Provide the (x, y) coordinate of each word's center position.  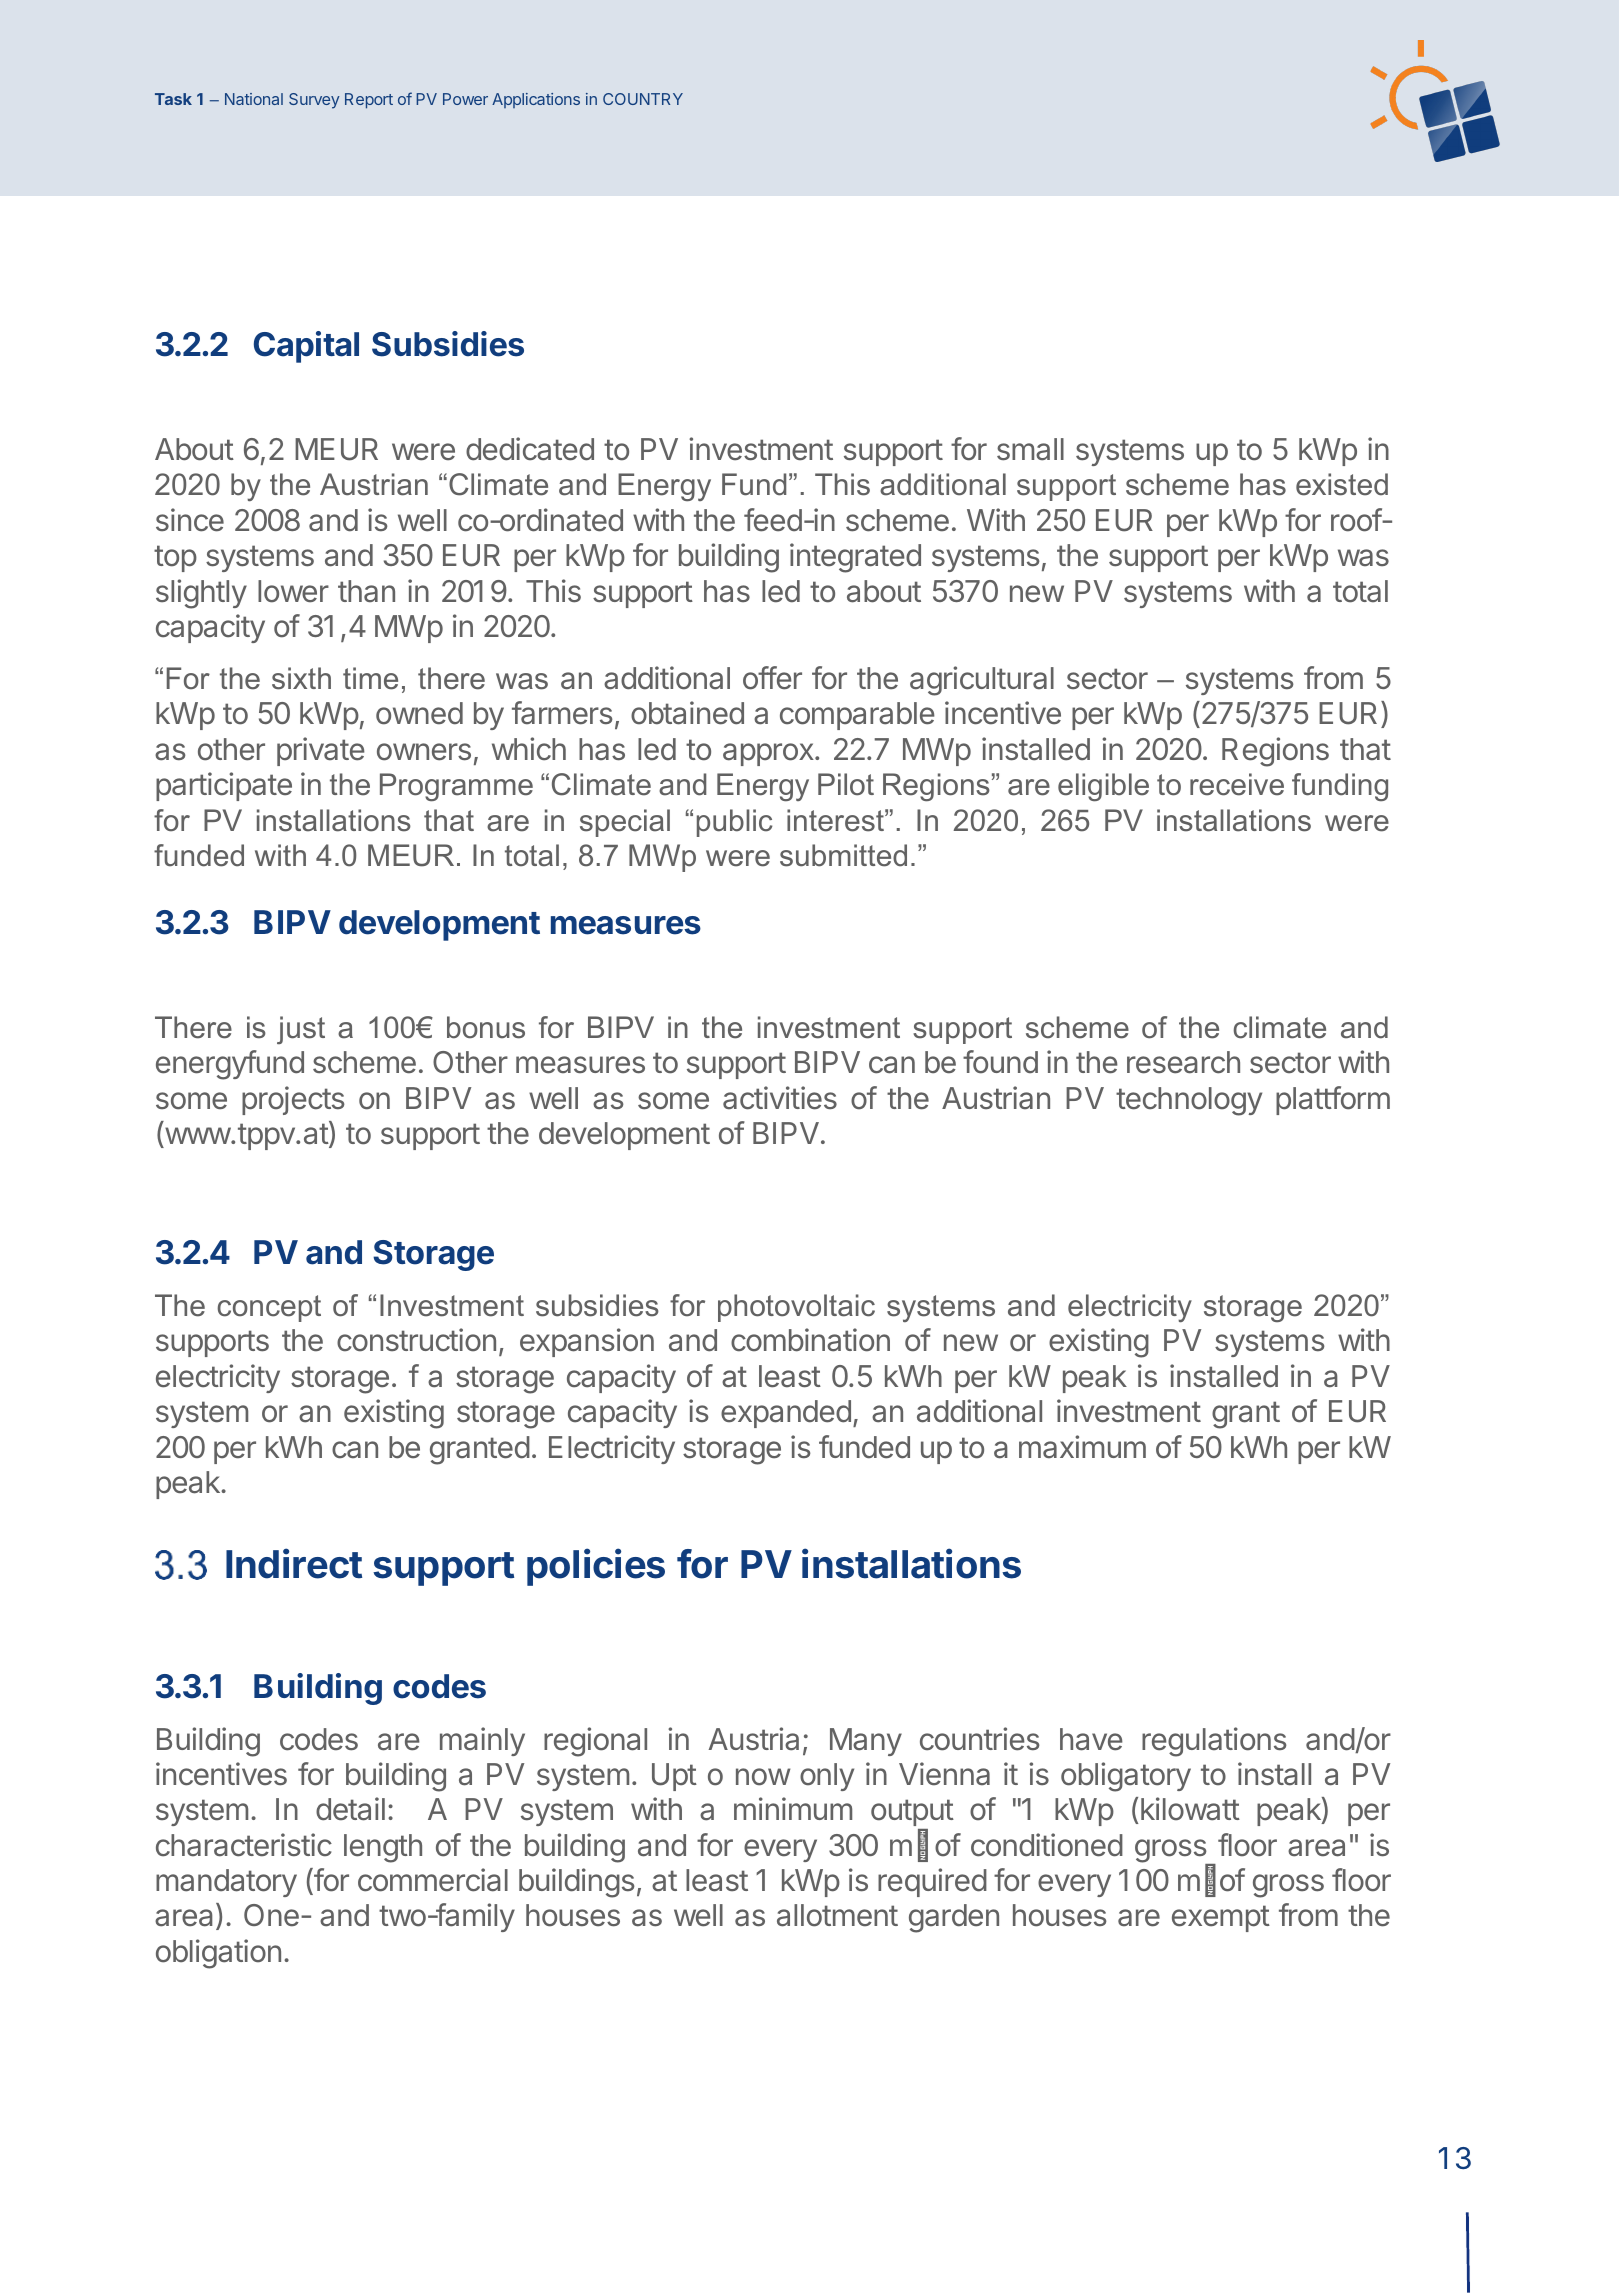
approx (769, 754)
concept (269, 1308)
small (1030, 449)
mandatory (226, 1883)
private (321, 751)
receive (1237, 784)
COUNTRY (643, 99)
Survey (314, 101)
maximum (1082, 1447)
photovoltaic (796, 1308)
